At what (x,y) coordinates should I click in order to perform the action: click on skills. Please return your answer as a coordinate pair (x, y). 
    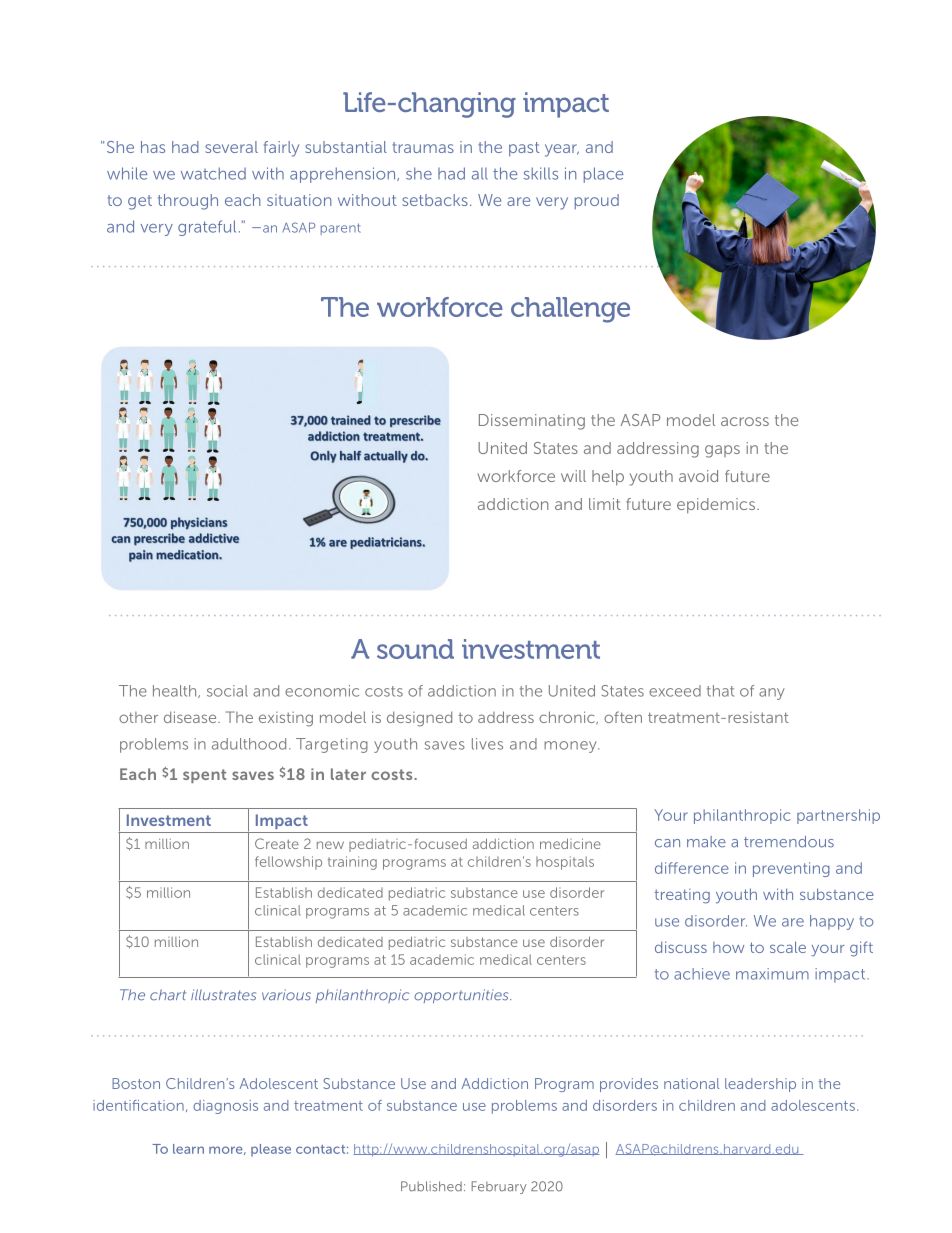
    Looking at the image, I should click on (541, 173).
